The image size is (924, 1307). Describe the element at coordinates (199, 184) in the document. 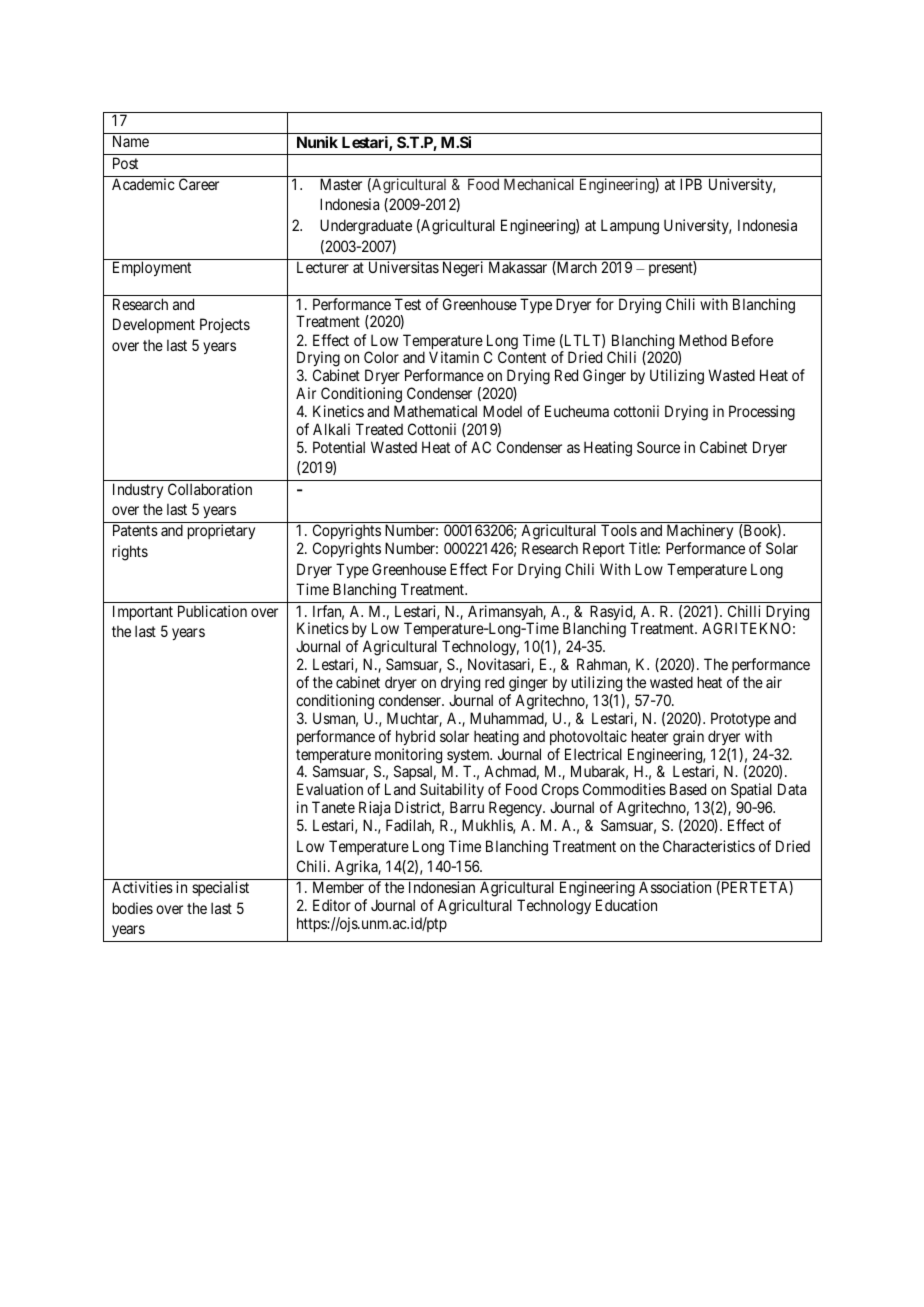

I see `Career` at that location.
